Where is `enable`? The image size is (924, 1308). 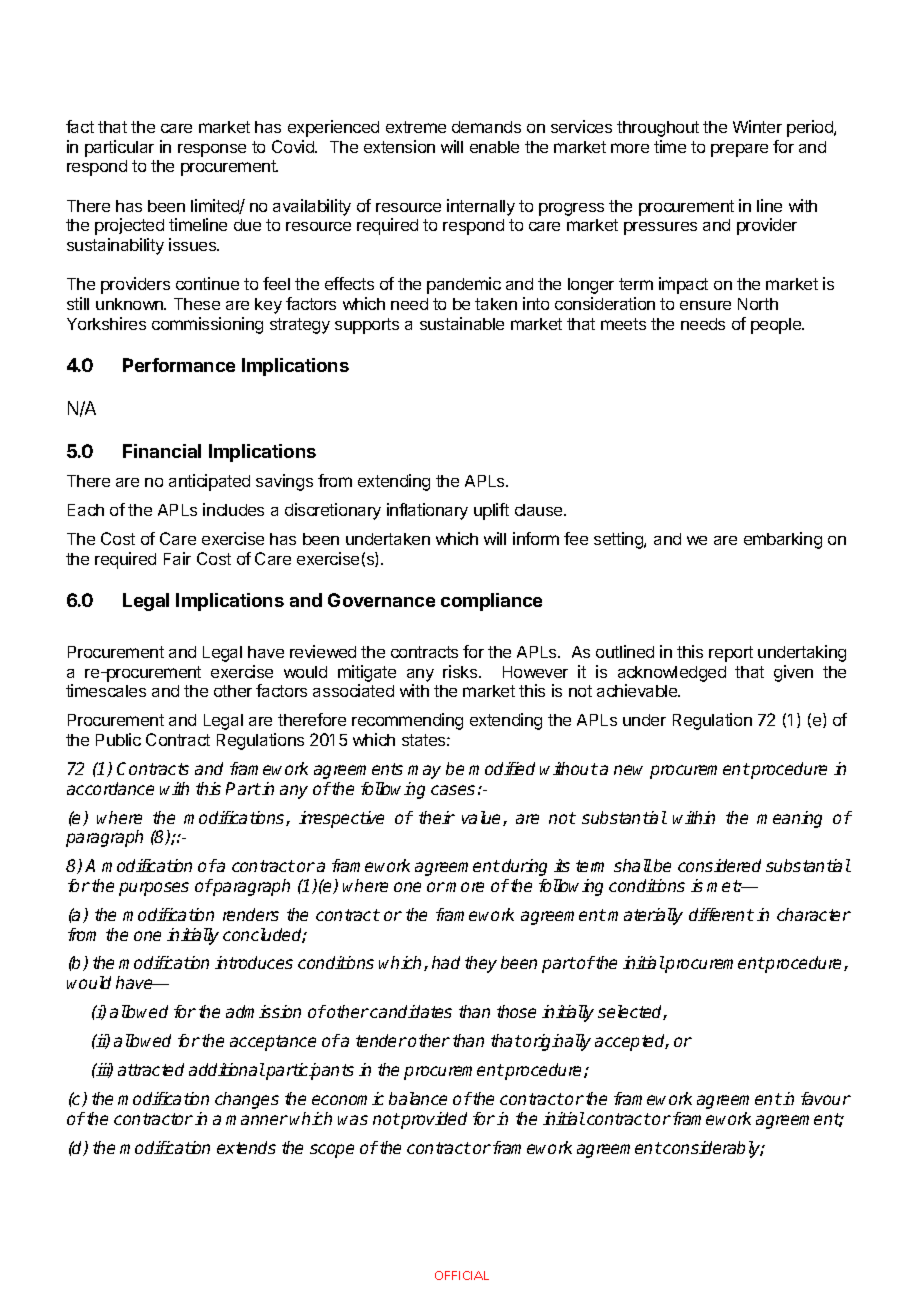 enable is located at coordinates (494, 147).
